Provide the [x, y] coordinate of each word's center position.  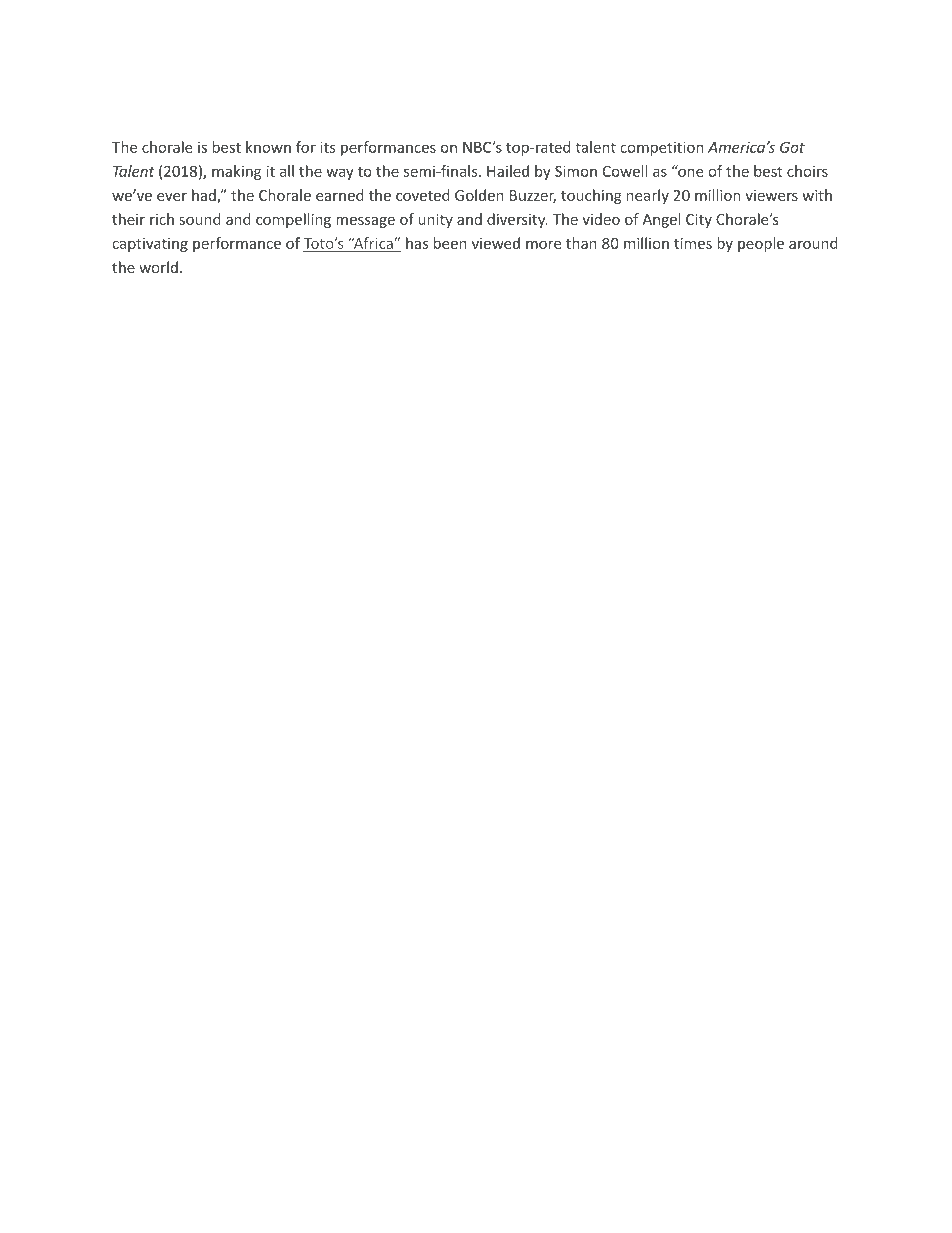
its [328, 147]
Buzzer [533, 196]
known [268, 147]
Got [792, 147]
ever [172, 197]
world [158, 267]
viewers [771, 195]
